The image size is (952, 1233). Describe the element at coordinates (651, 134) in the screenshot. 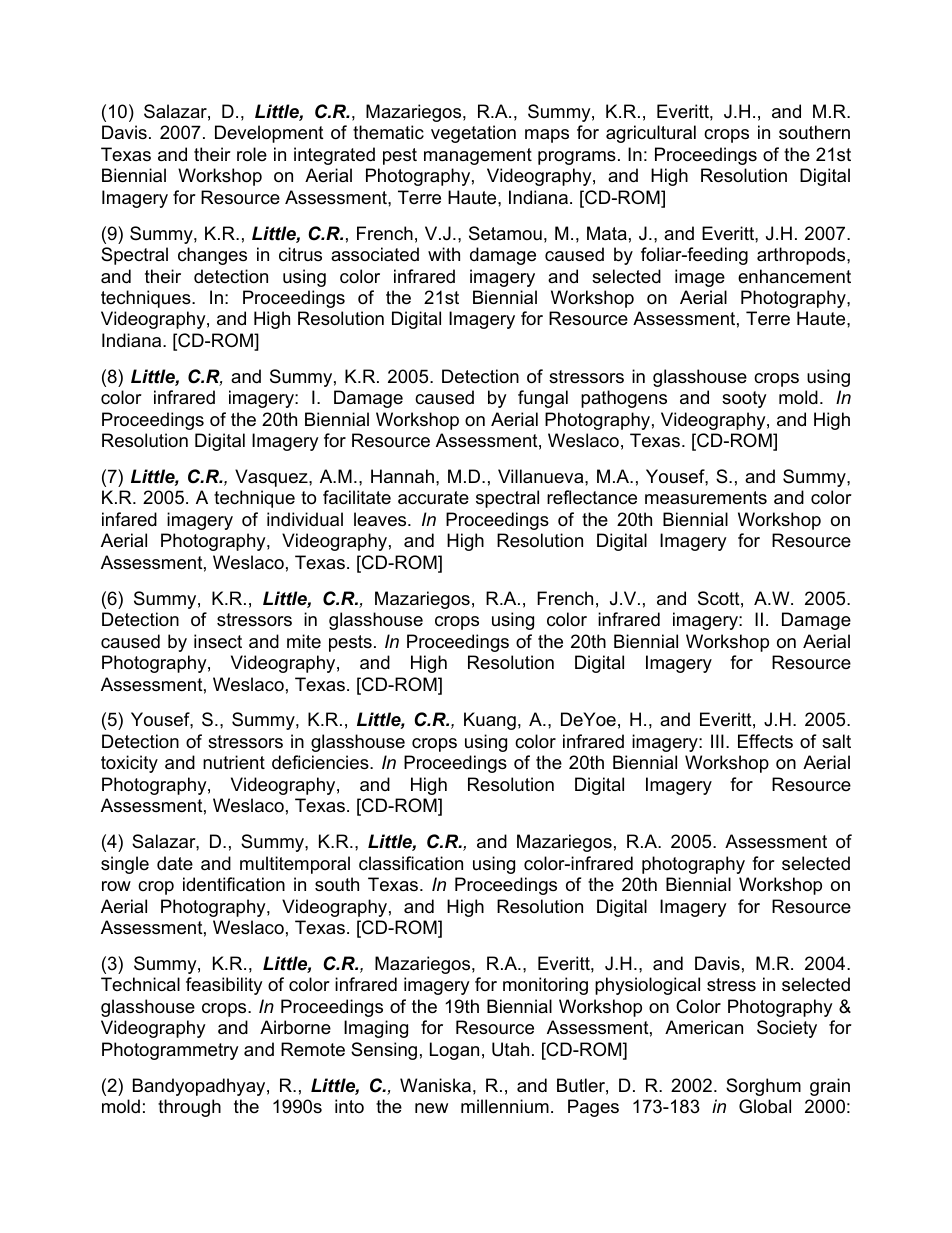

I see `agricultural` at that location.
